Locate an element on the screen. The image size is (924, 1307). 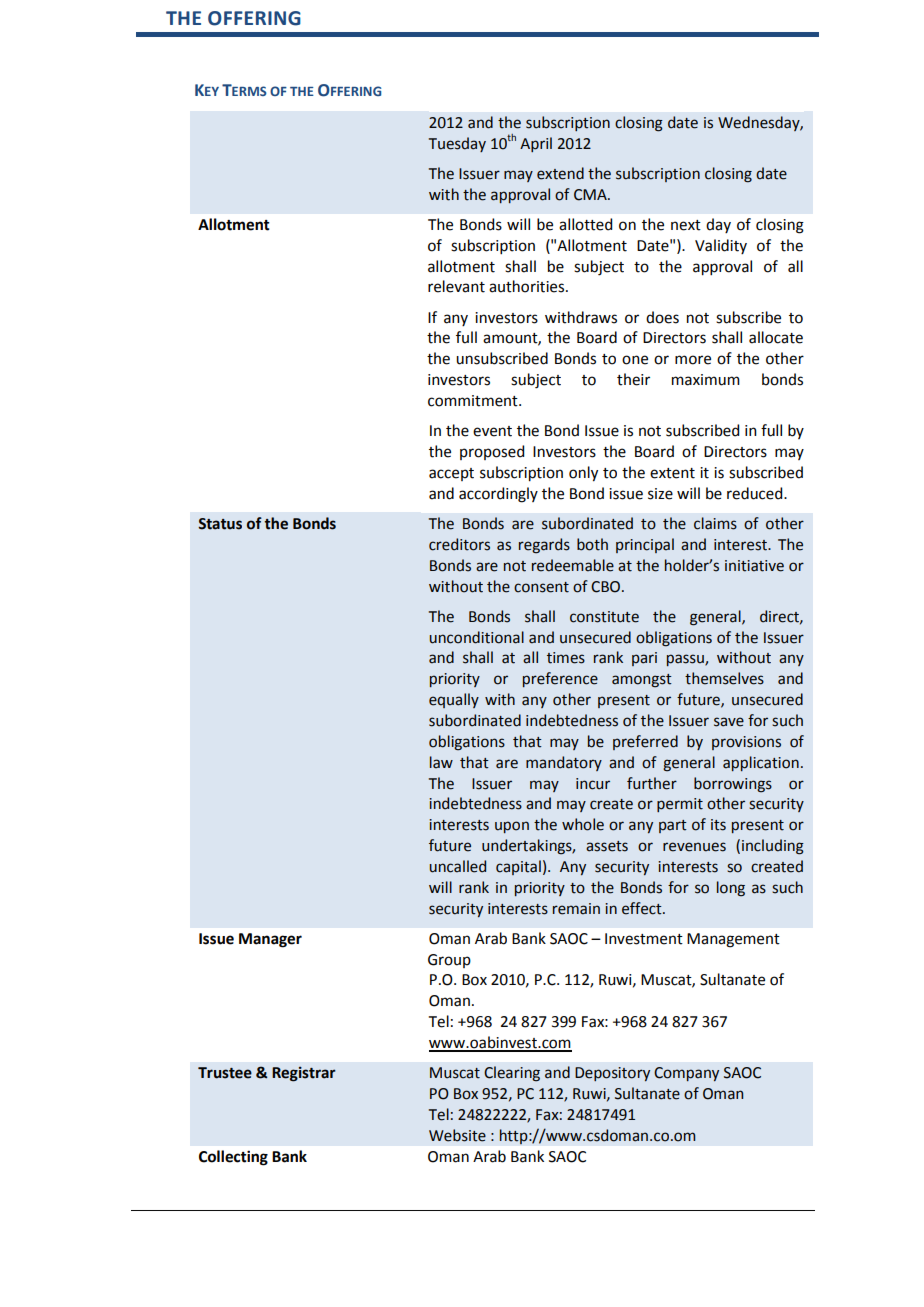
Manager is located at coordinates (270, 940).
